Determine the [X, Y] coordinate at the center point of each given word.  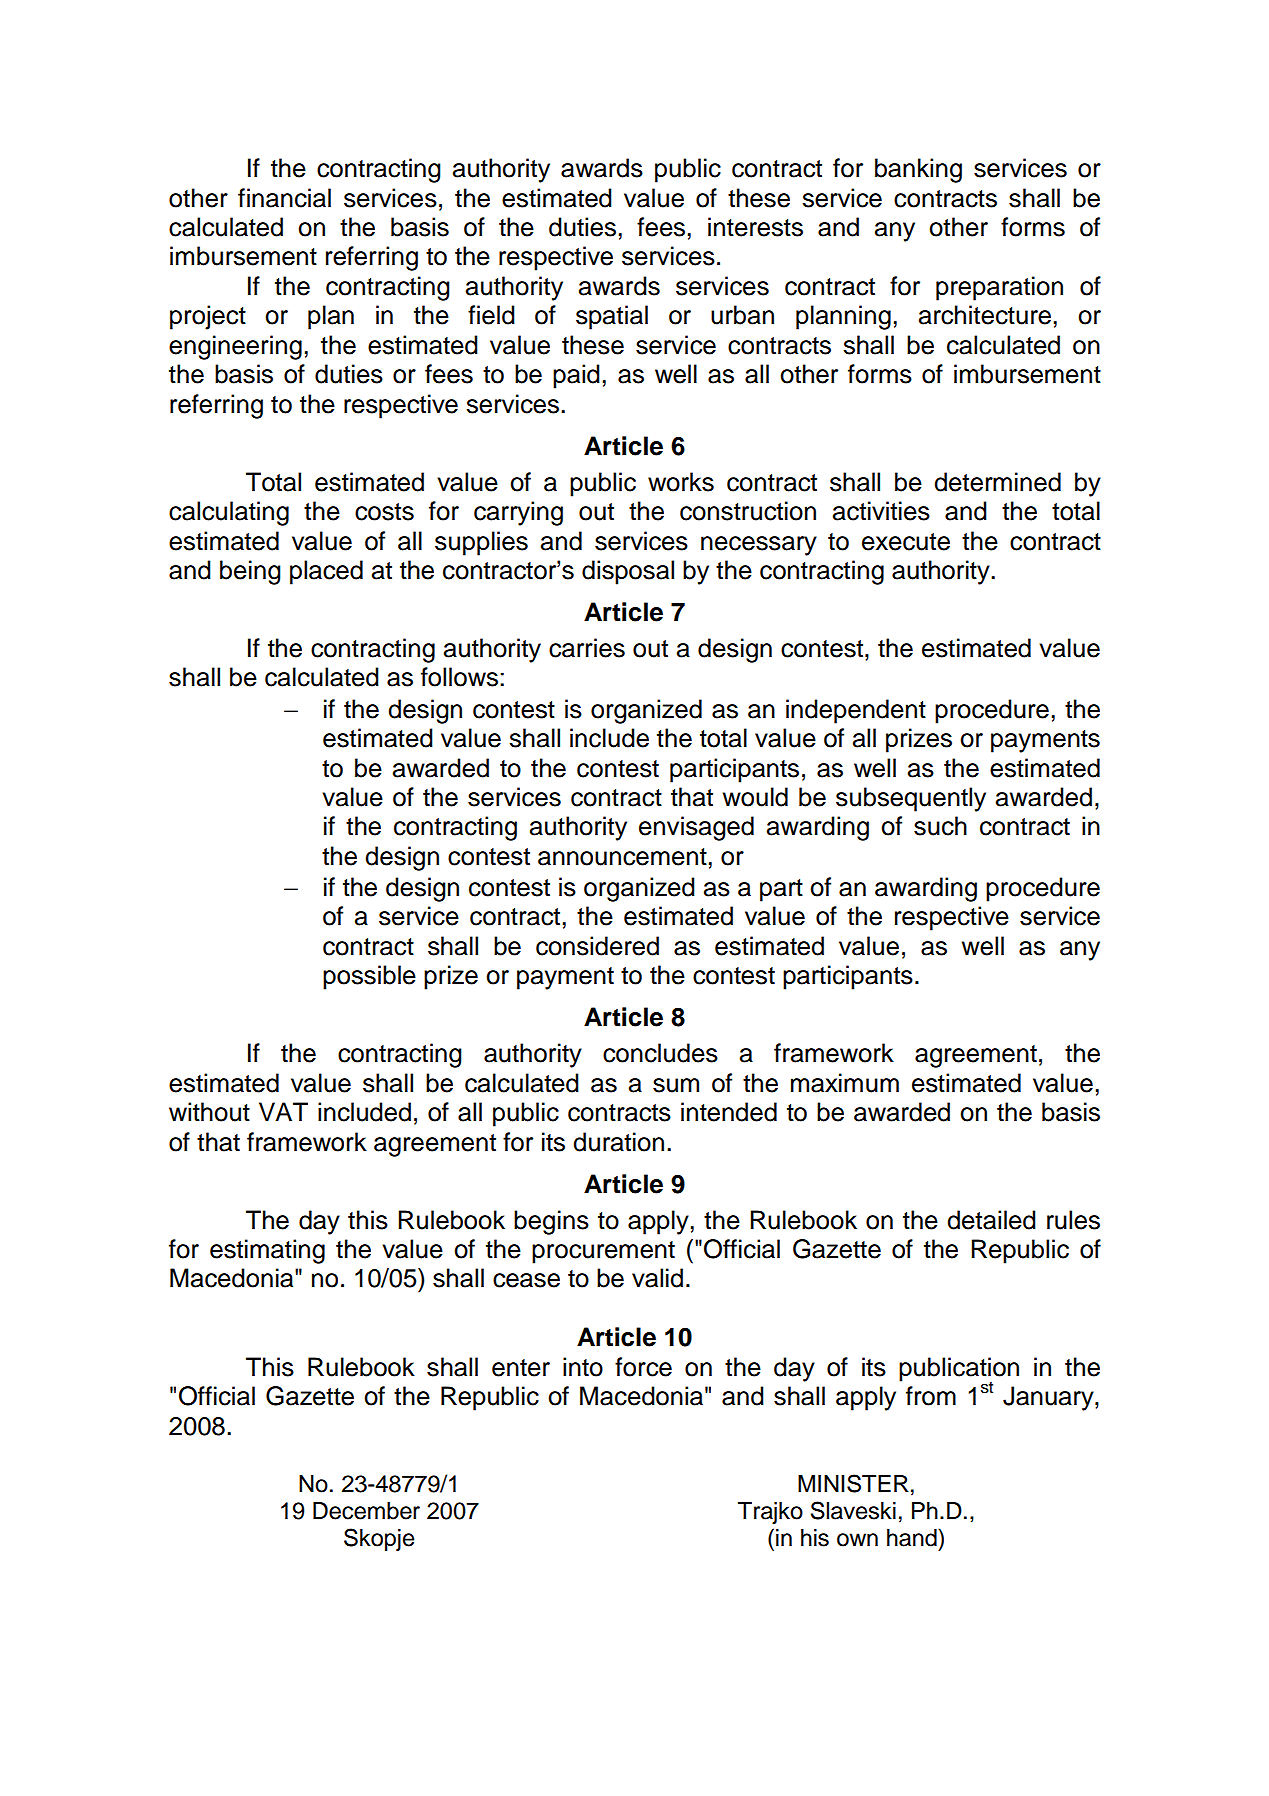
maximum [845, 1083]
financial [284, 198]
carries [587, 648]
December [366, 1511]
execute [906, 542]
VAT [283, 1111]
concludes [660, 1053]
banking [918, 170]
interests [755, 227]
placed [326, 572]
